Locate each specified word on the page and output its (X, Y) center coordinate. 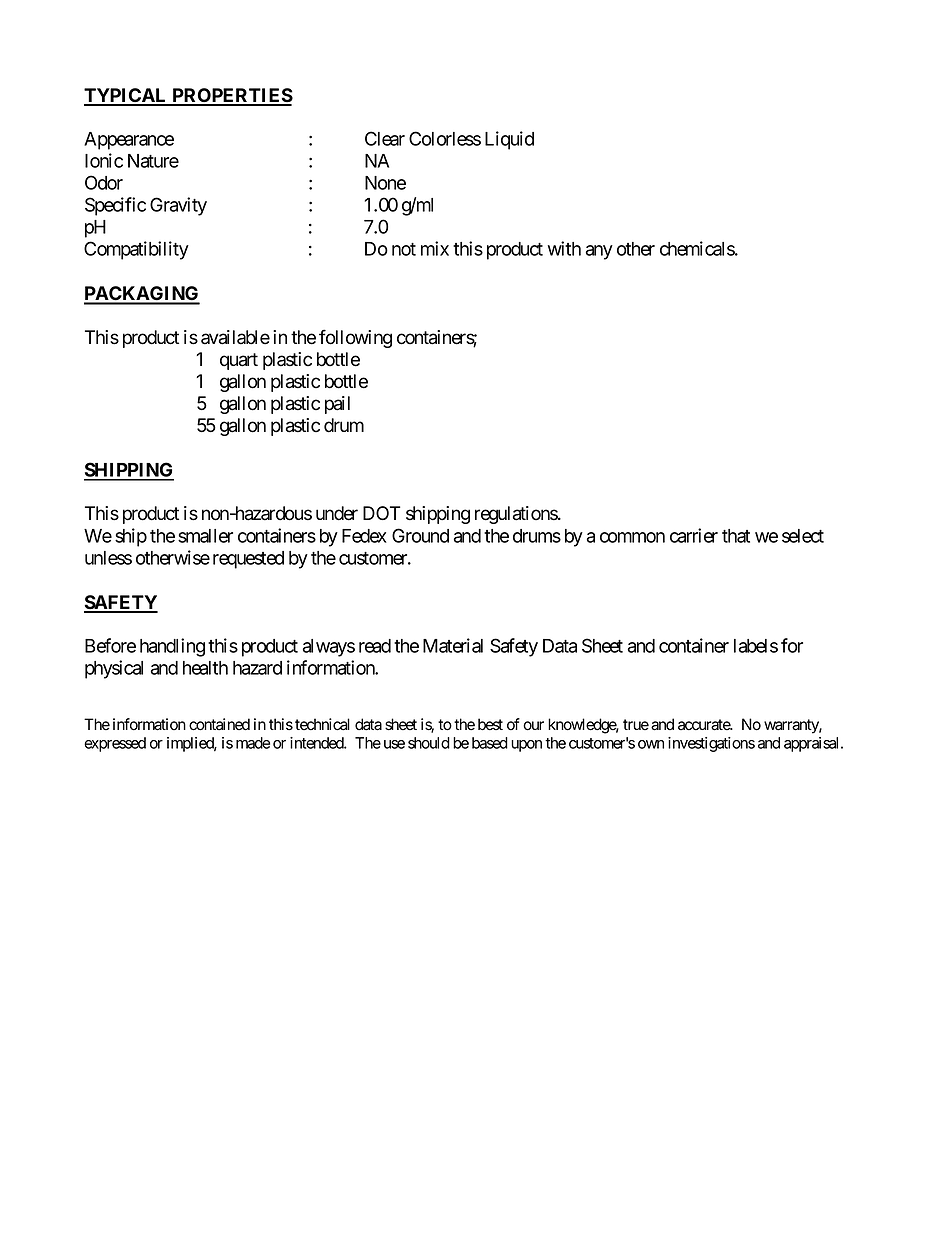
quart (239, 361)
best (490, 724)
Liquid (509, 140)
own (651, 744)
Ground (420, 535)
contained (219, 724)
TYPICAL (127, 96)
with (564, 248)
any (599, 252)
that (736, 536)
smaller (205, 536)
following (355, 338)
